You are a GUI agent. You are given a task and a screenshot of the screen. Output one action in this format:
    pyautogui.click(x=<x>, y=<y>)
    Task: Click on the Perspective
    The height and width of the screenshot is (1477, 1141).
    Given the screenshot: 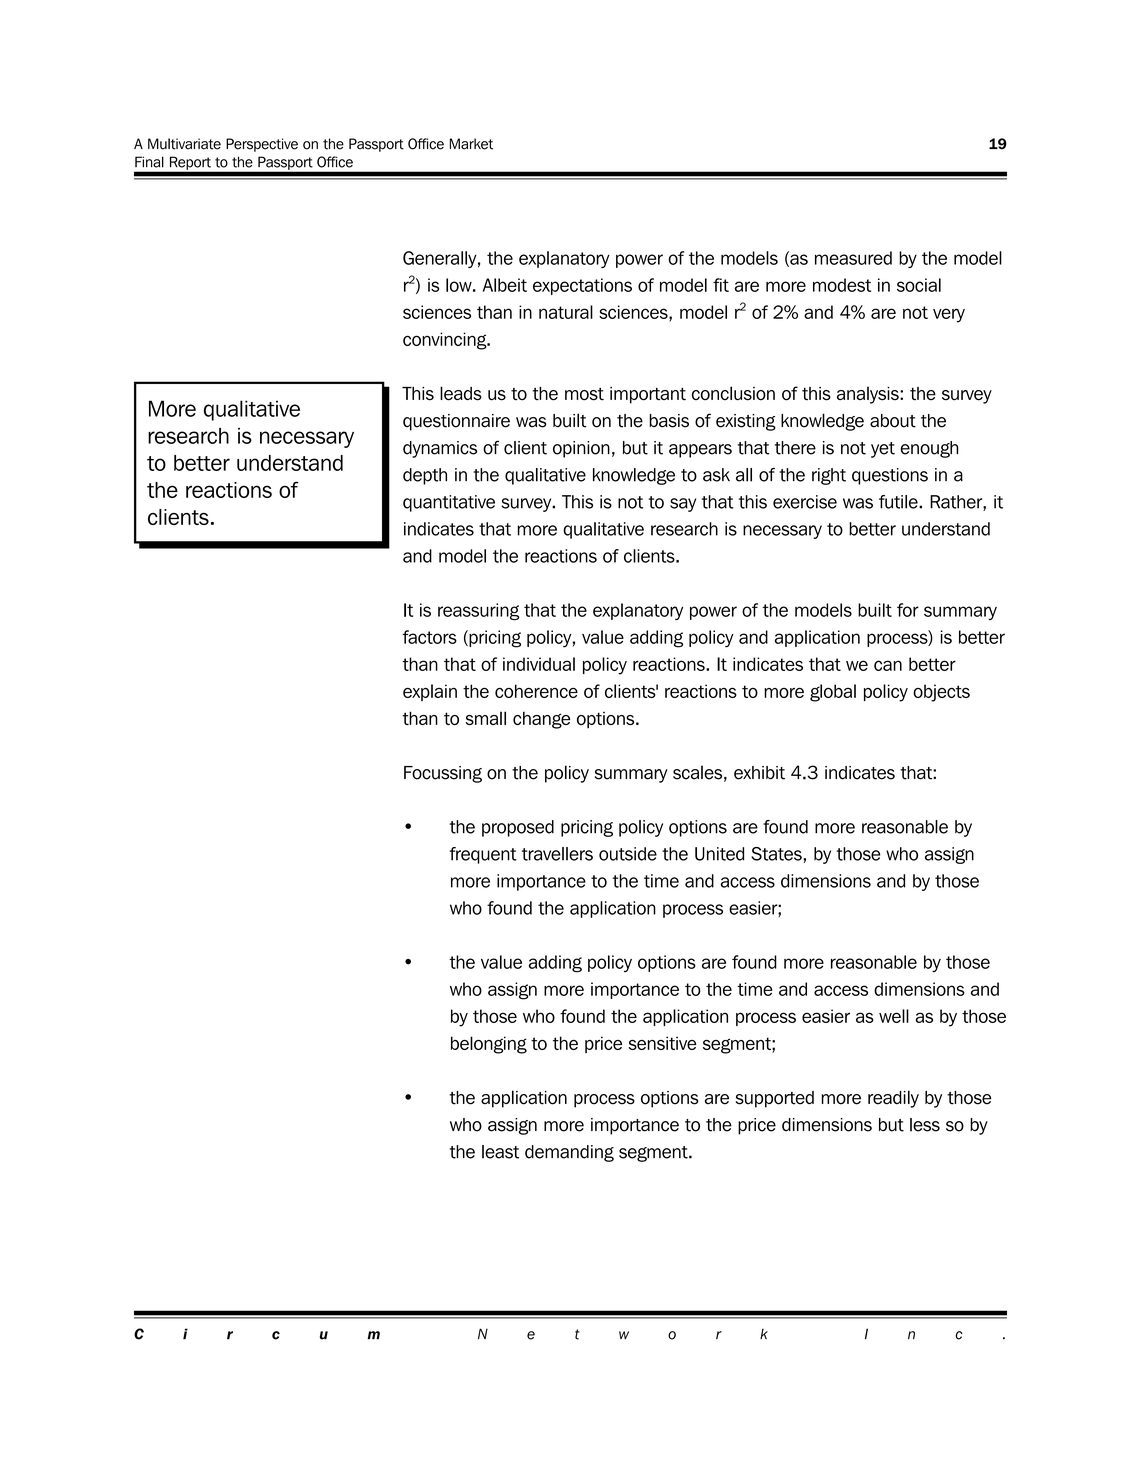 What is the action you would take?
    pyautogui.click(x=262, y=145)
